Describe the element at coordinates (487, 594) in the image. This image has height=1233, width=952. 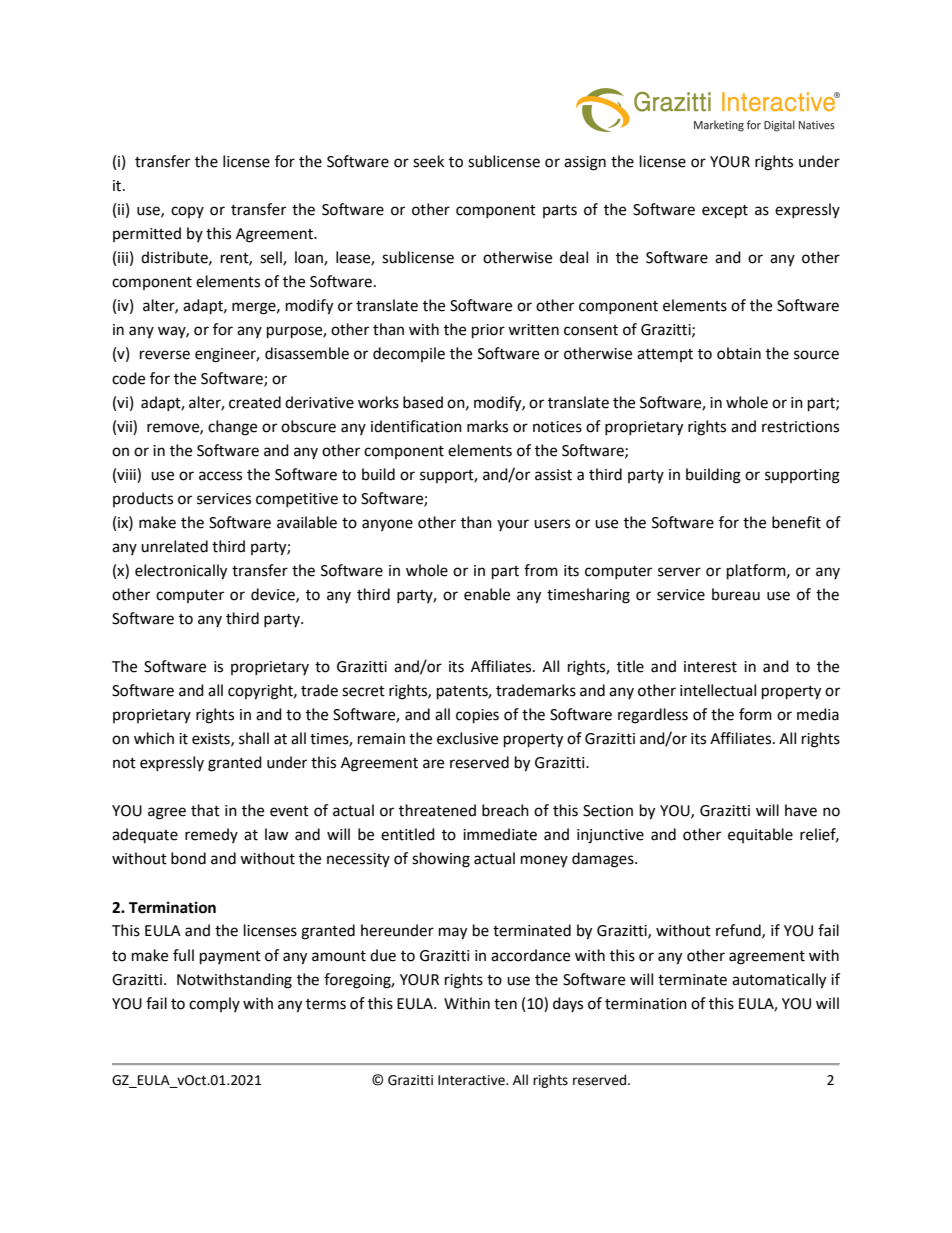
I see `enable` at that location.
